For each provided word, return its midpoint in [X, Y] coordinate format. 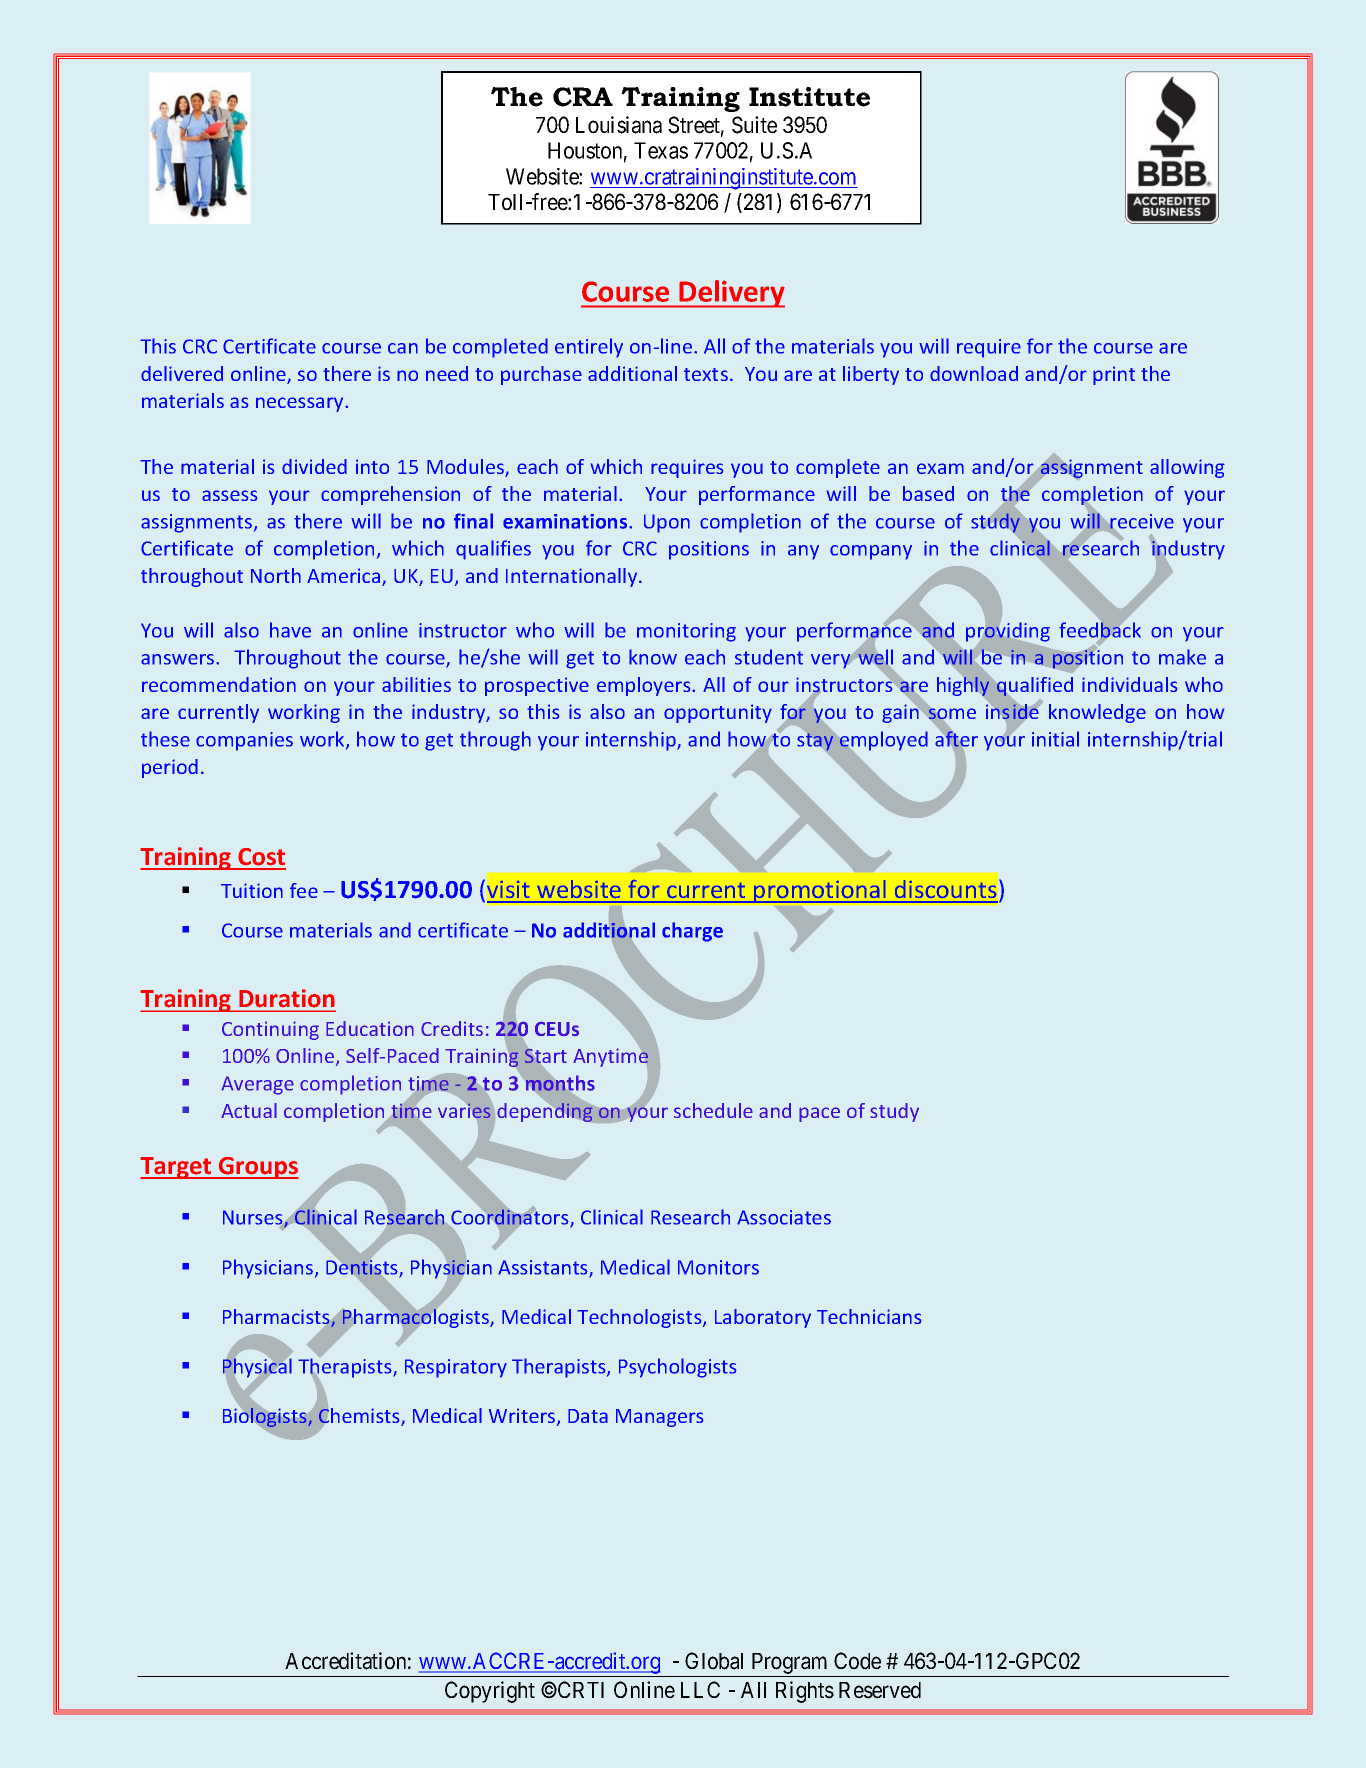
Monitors [718, 1267]
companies [244, 741]
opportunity [718, 713]
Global [714, 1661]
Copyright [490, 1692]
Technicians [869, 1316]
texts [706, 374]
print [1114, 375]
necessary [301, 404]
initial [1055, 739]
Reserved [880, 1690]
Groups [258, 1168]
